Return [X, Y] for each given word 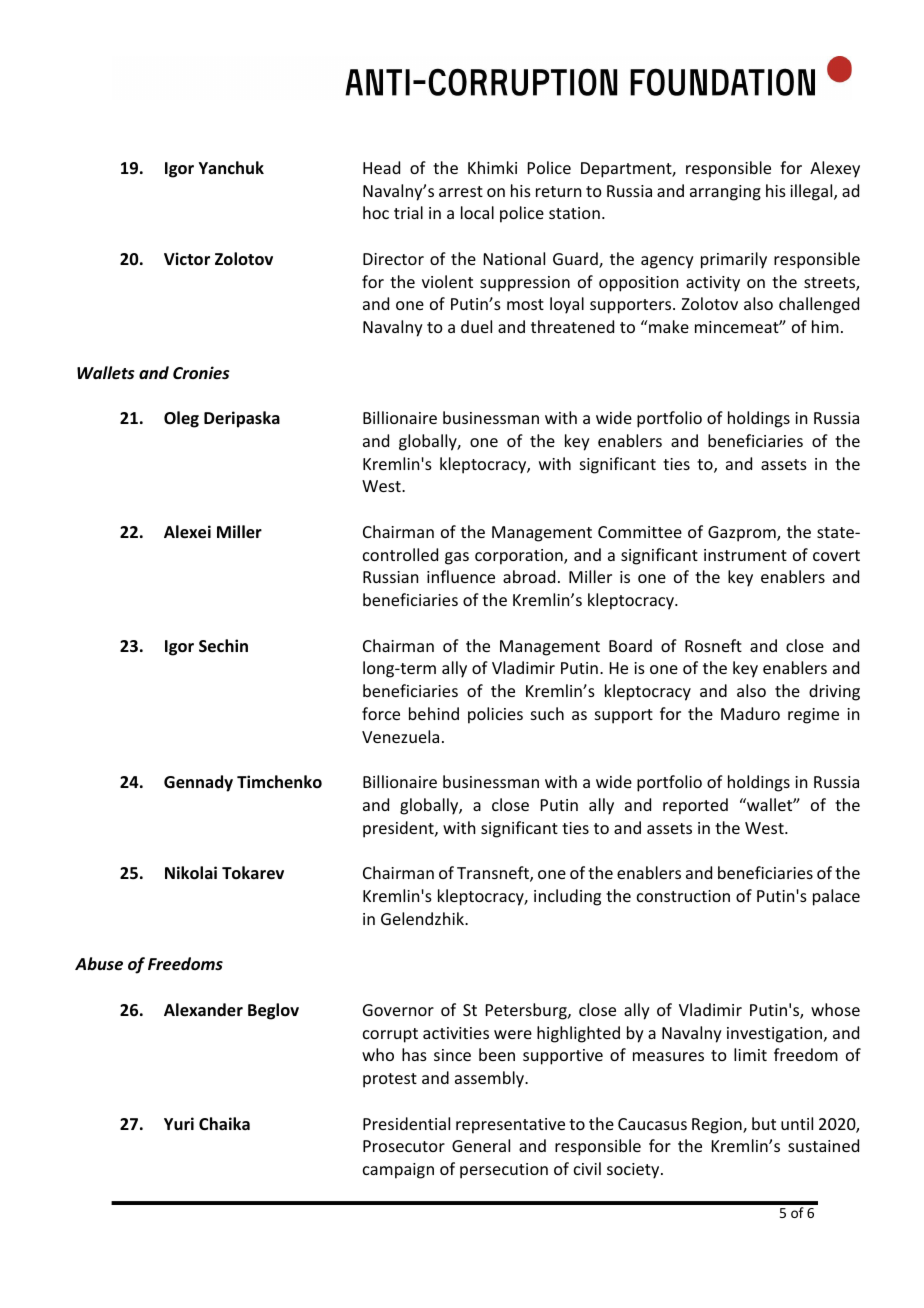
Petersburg [527, 1011]
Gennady [198, 783]
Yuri [179, 1124]
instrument [745, 555]
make [668, 326]
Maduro [750, 713]
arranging [725, 193]
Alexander [203, 1010]
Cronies [201, 373]
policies [495, 715]
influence [461, 576]
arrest [461, 191]
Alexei [187, 532]
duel [476, 326]
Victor [187, 259]
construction [683, 896]
